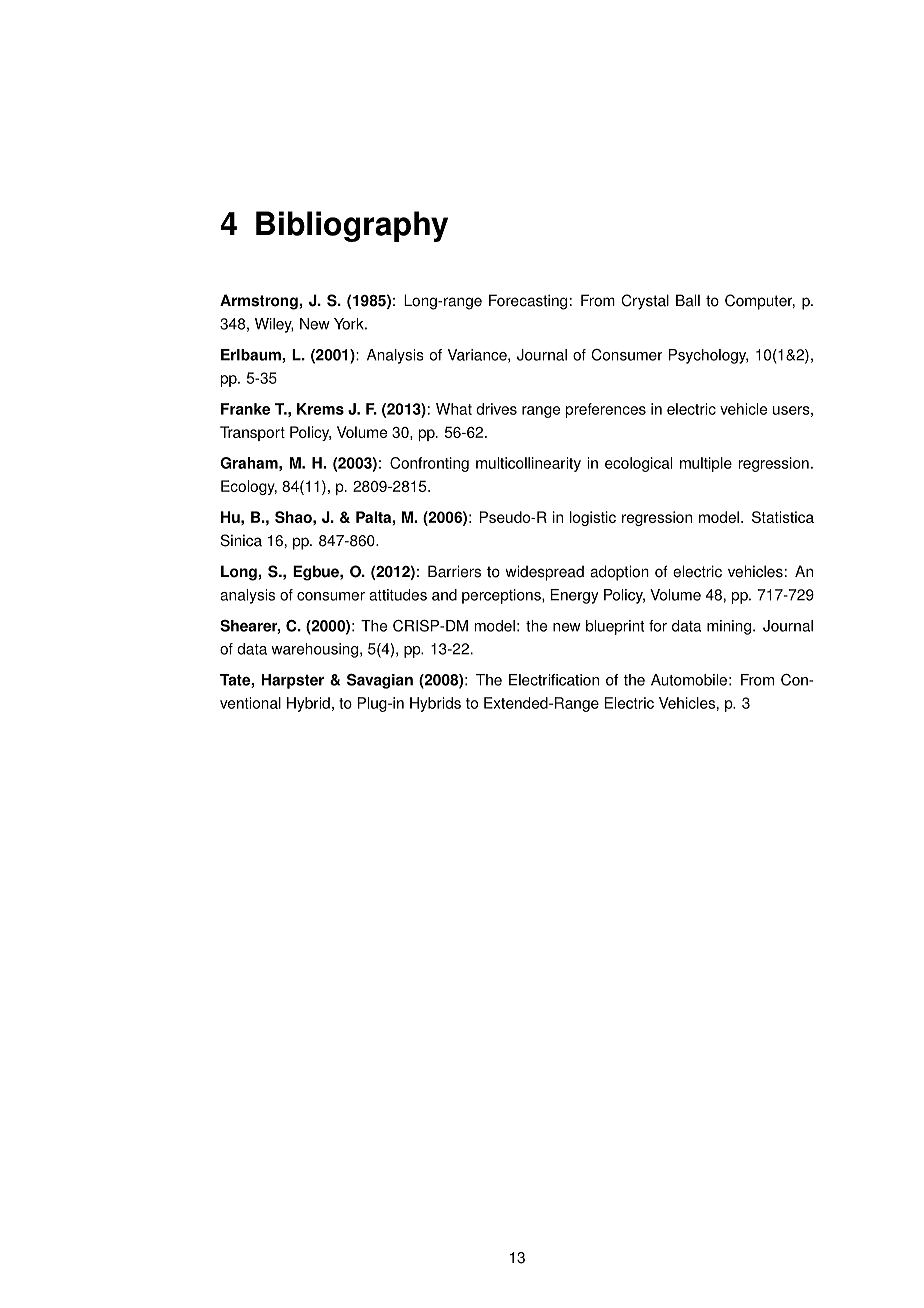 This page has width=924, height=1308. I want to click on drives, so click(496, 409).
